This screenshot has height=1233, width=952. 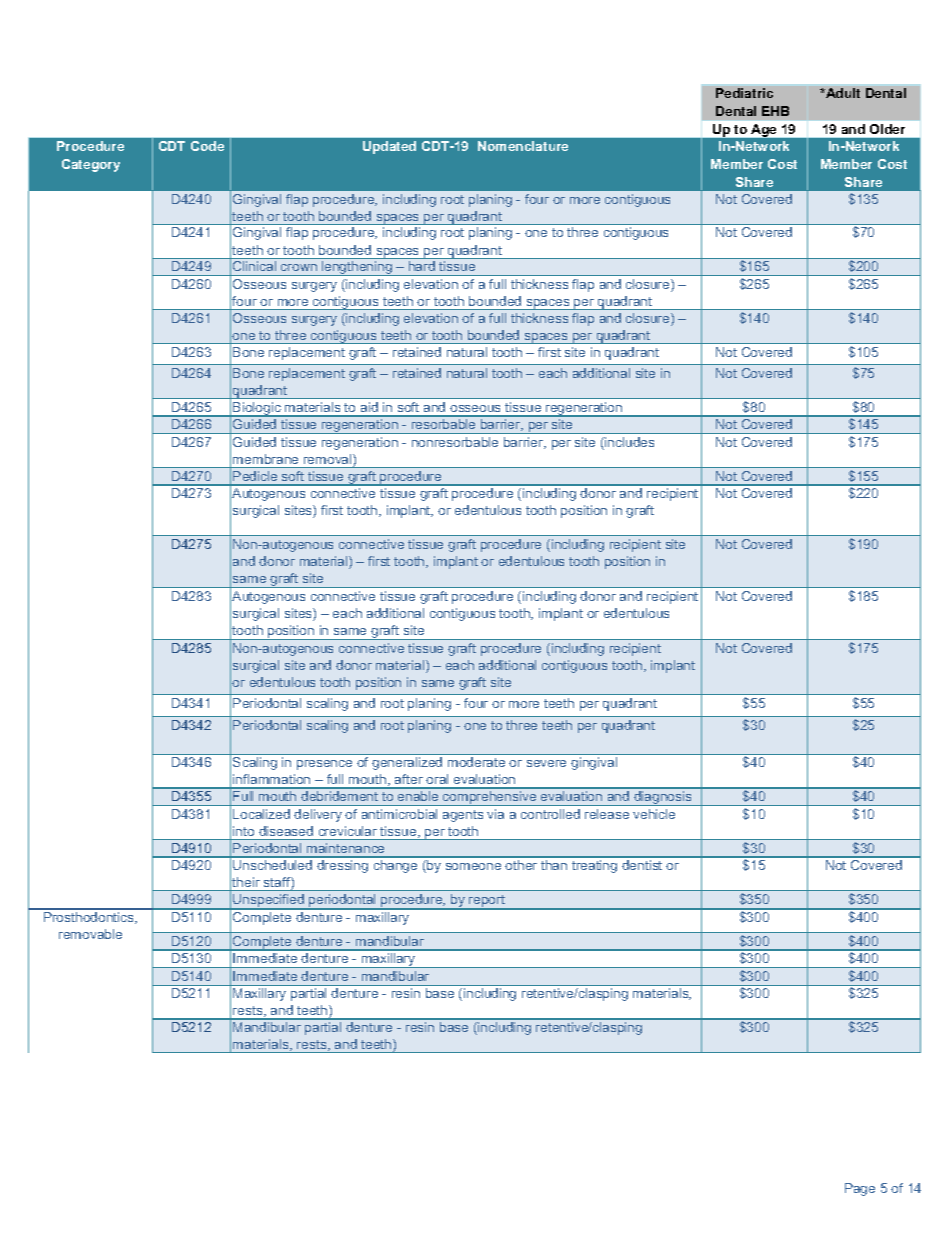 What do you see at coordinates (744, 93) in the screenshot?
I see `Pediatric` at bounding box center [744, 93].
